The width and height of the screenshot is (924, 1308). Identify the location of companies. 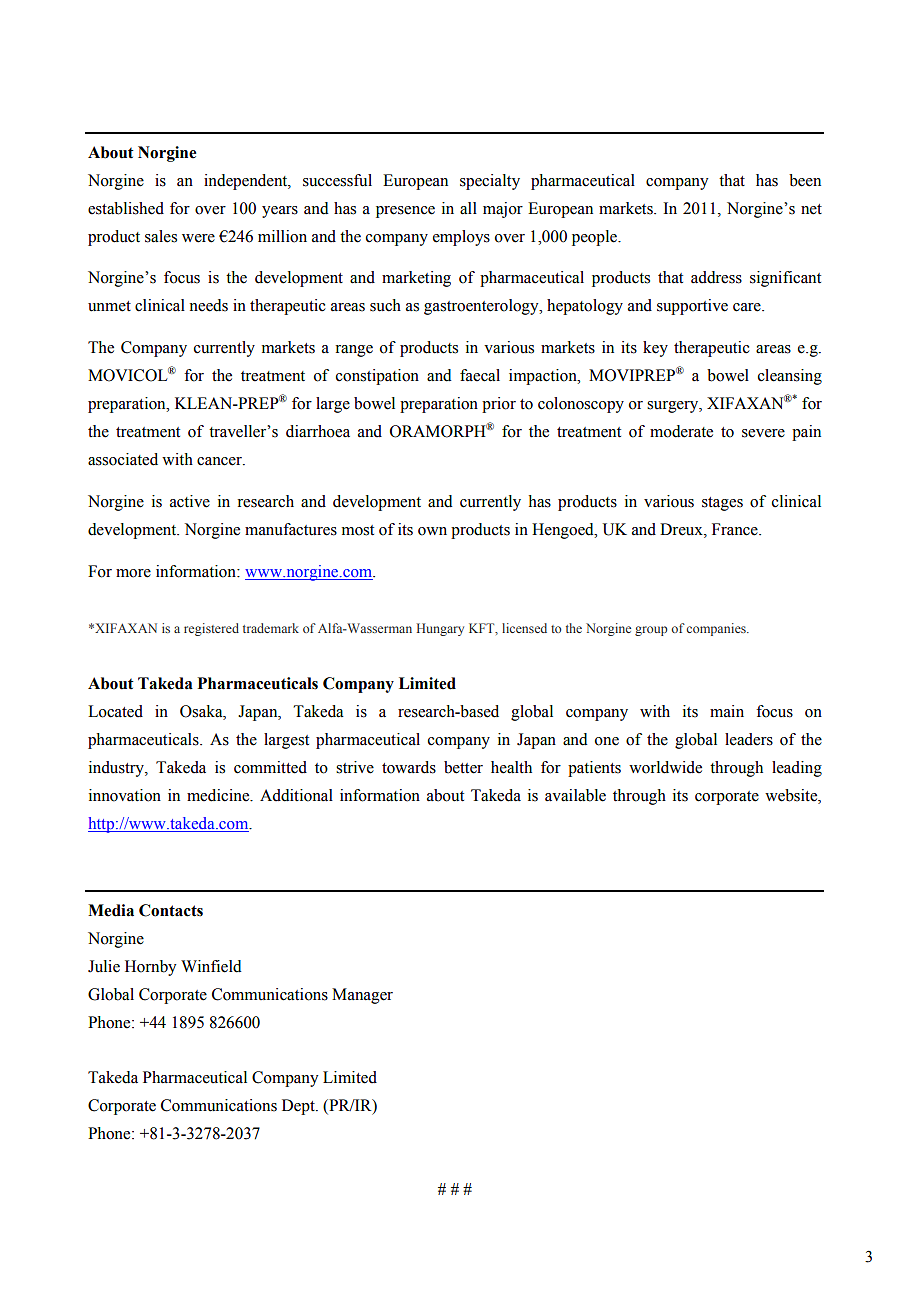
(717, 629).
